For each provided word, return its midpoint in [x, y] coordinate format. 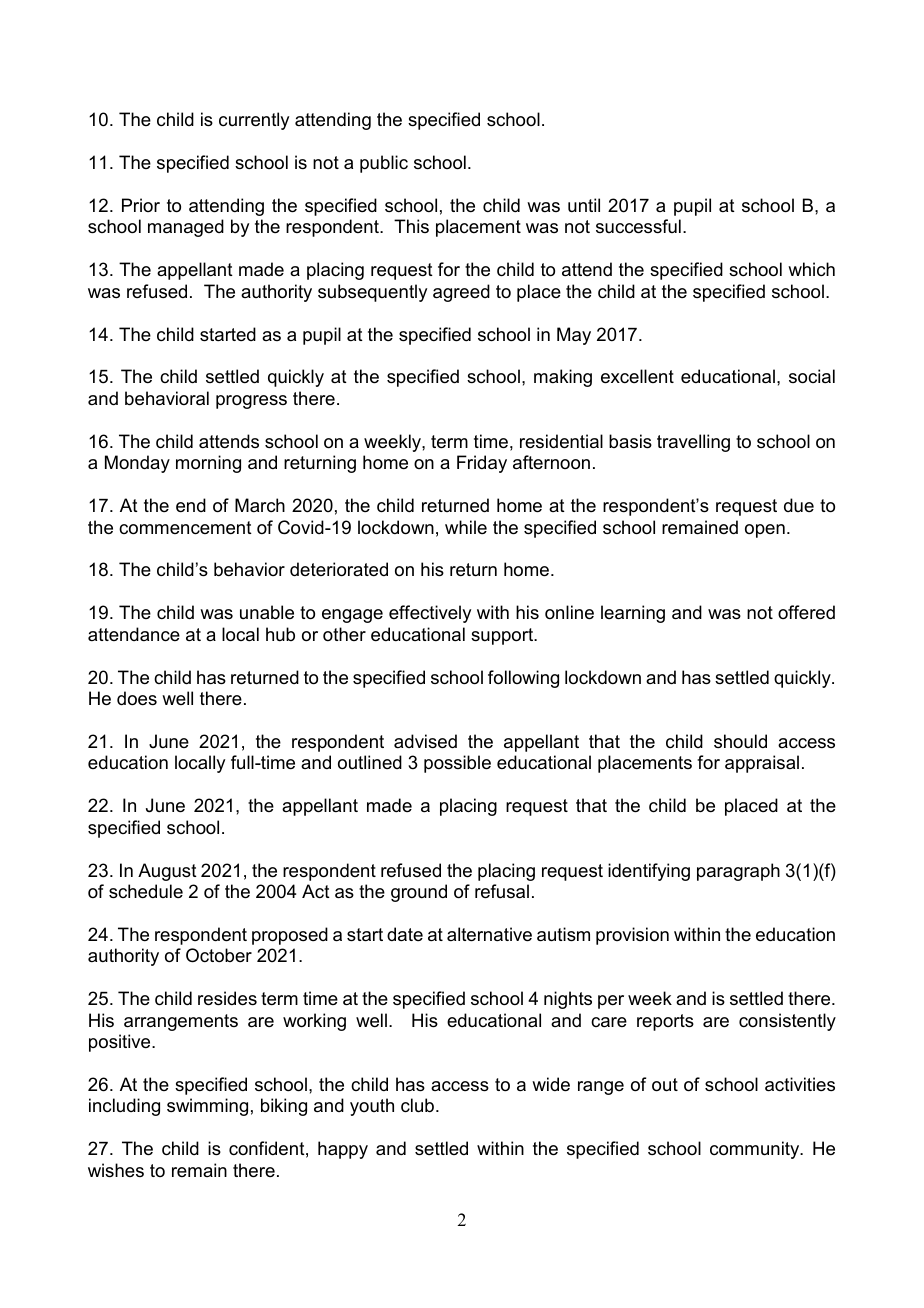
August [167, 872]
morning [208, 464]
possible [457, 764]
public [384, 164]
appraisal [762, 764]
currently [254, 121]
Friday [482, 464]
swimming [207, 1107]
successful [638, 226]
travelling [693, 443]
